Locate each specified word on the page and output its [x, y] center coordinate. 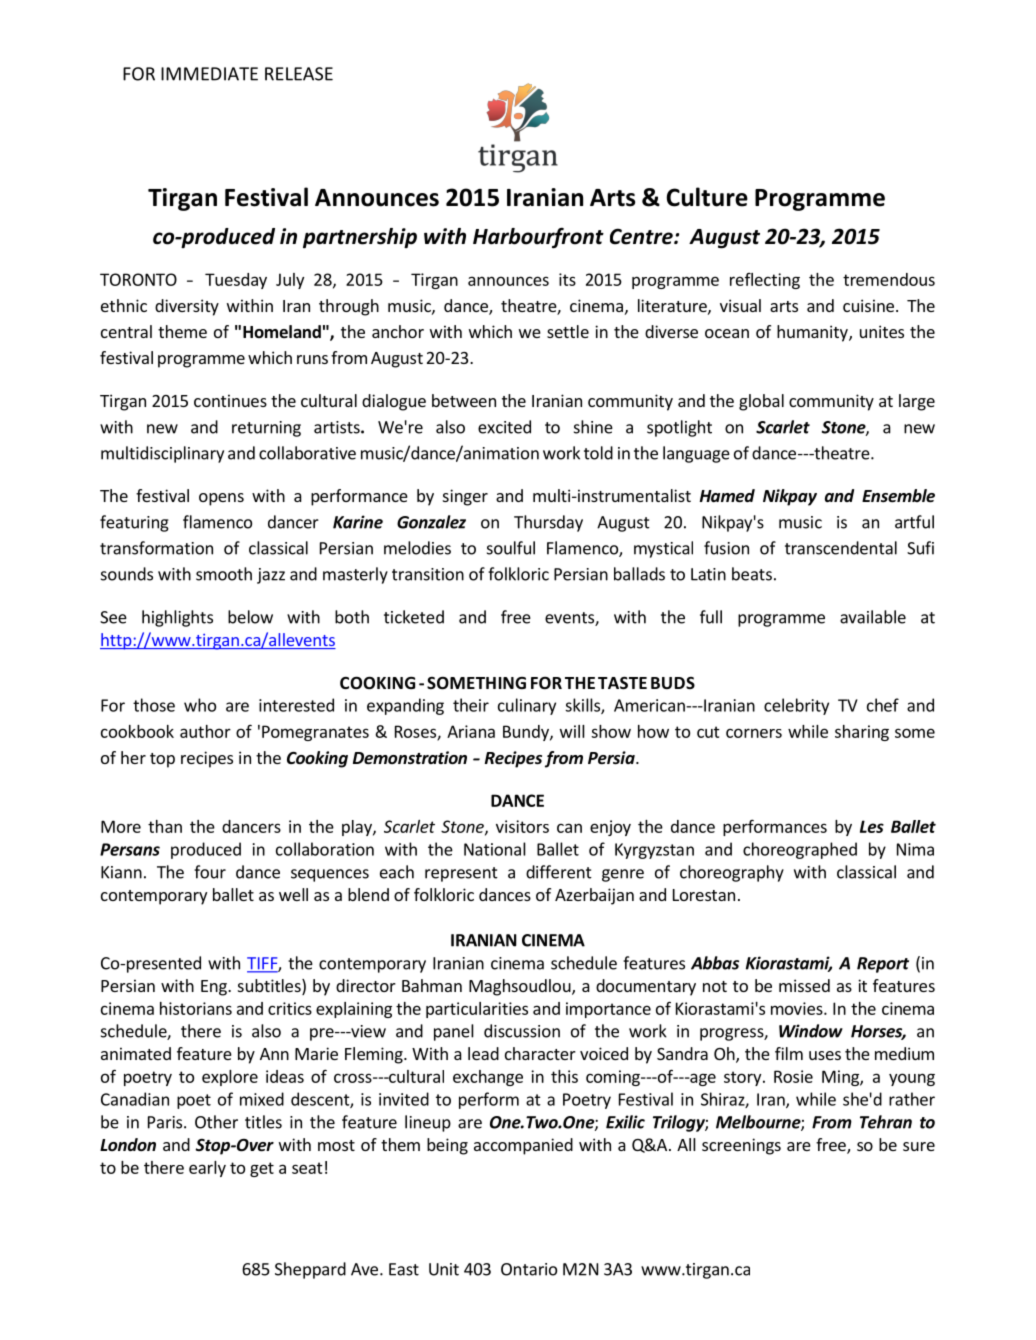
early [207, 1169]
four [210, 872]
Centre [642, 236]
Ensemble [898, 496]
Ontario [529, 1269]
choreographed [800, 850]
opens [221, 499]
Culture [707, 197]
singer [465, 497]
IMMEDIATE [209, 74]
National [495, 849]
